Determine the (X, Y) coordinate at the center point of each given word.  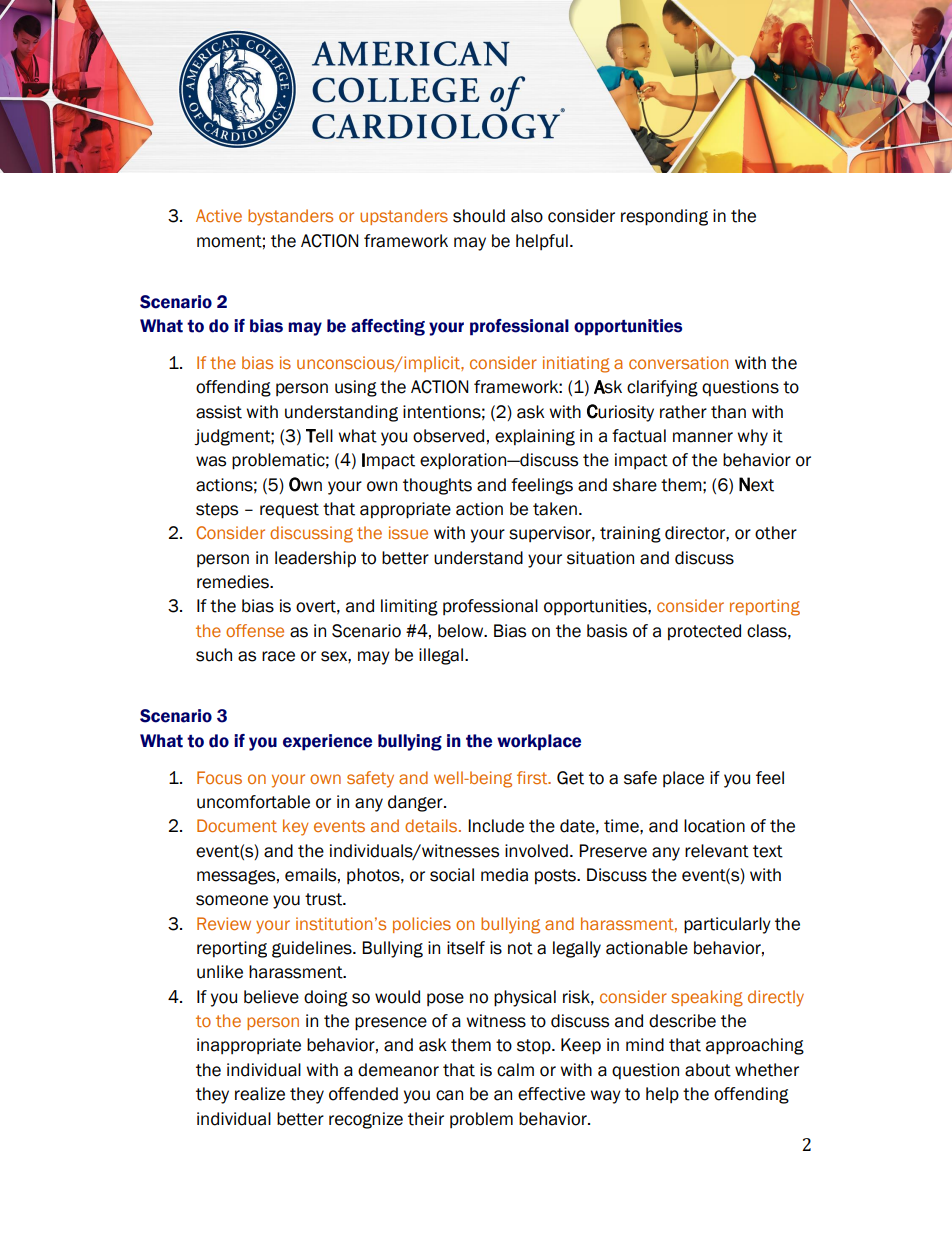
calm (515, 1070)
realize (260, 1094)
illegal (441, 656)
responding (664, 217)
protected (704, 632)
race (278, 656)
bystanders (290, 217)
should (479, 216)
